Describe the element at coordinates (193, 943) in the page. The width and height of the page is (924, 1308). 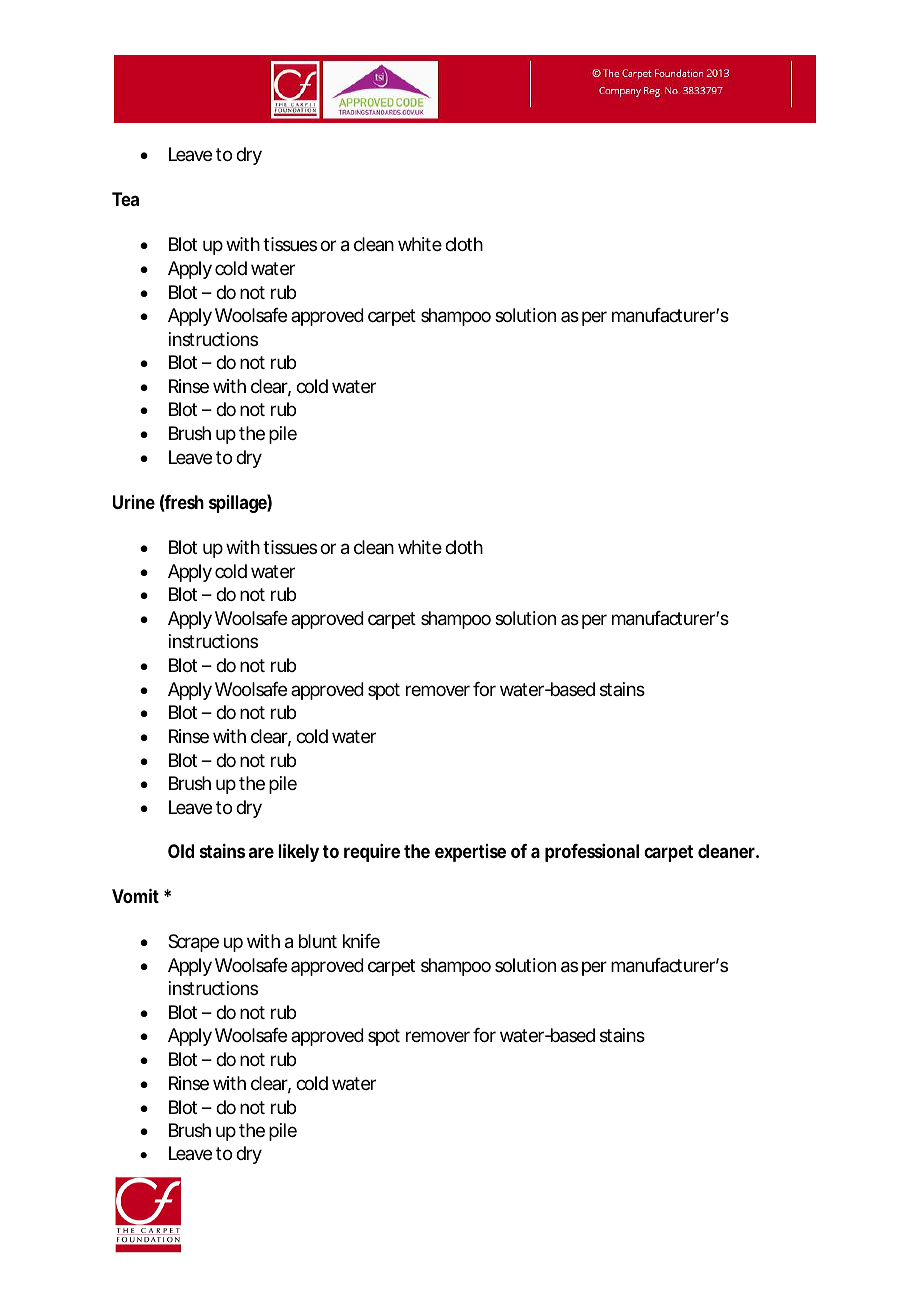
I see `Scrape` at that location.
